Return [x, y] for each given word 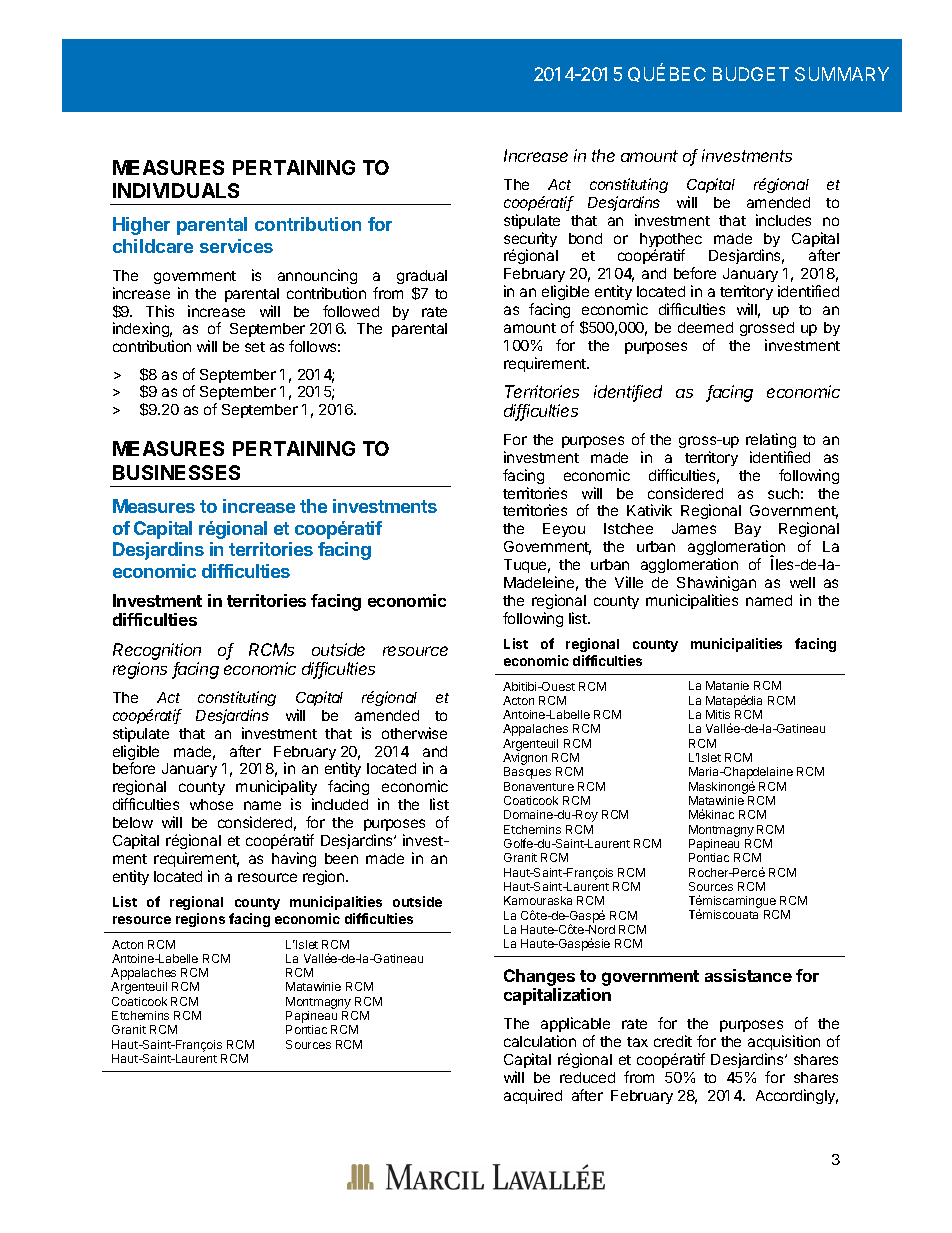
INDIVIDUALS [176, 190]
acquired [533, 1096]
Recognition [157, 651]
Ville [629, 582]
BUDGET [751, 74]
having [294, 859]
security [530, 241]
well [802, 582]
